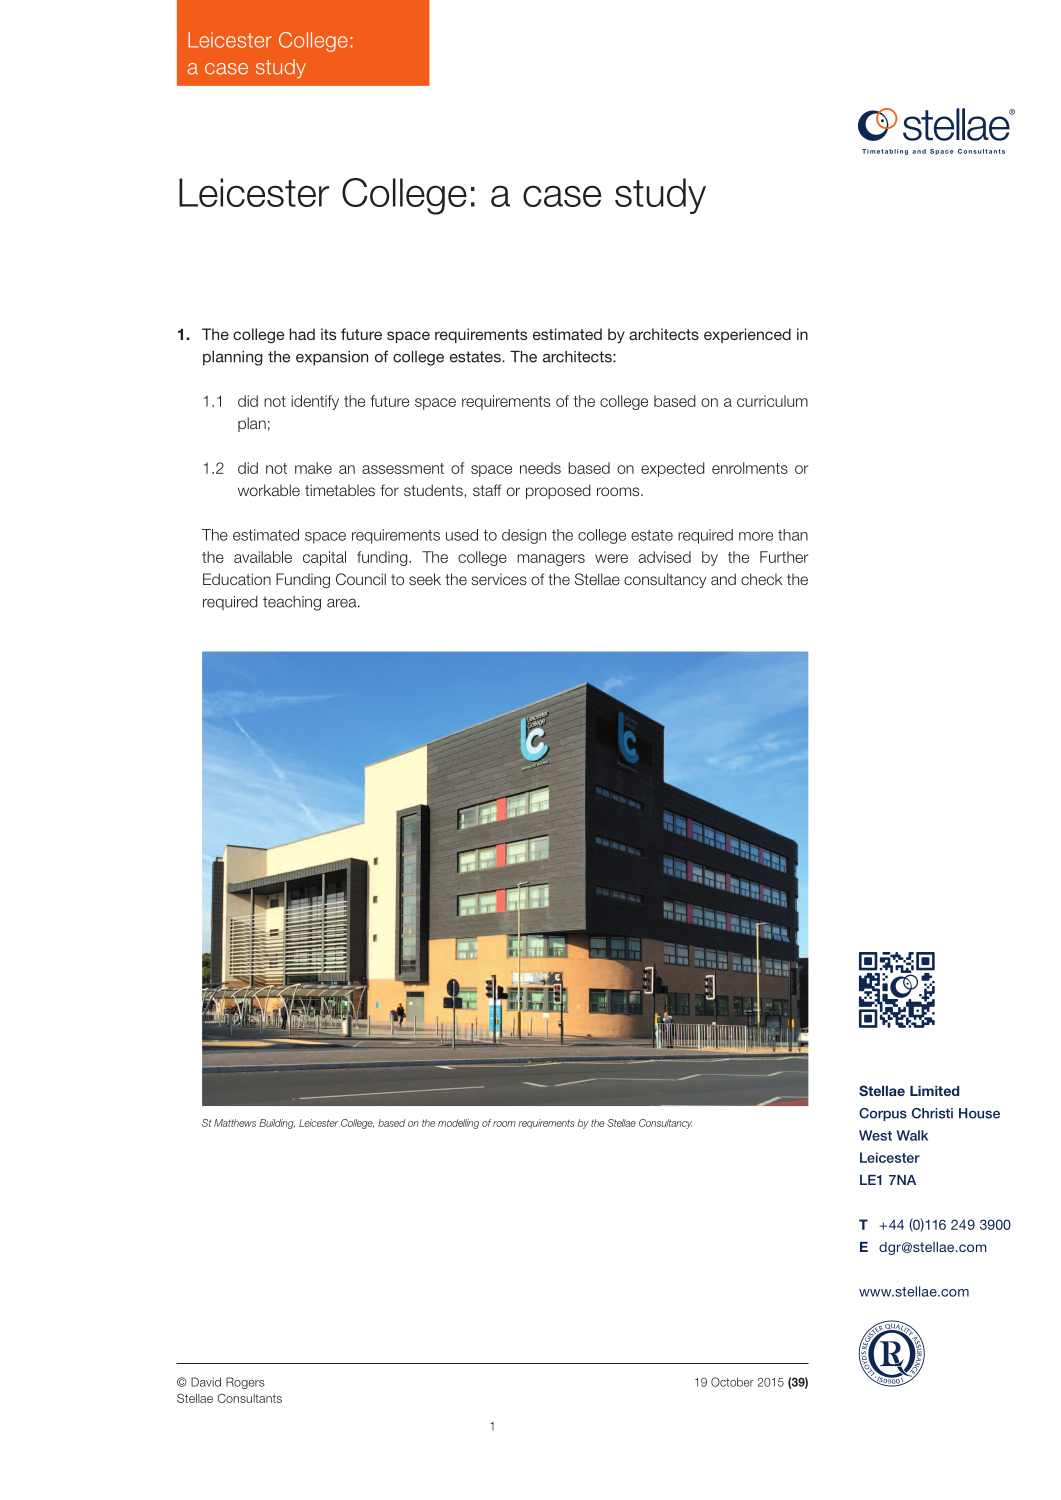 The width and height of the screenshot is (1061, 1500). Describe the element at coordinates (332, 358) in the screenshot. I see `expansion` at that location.
